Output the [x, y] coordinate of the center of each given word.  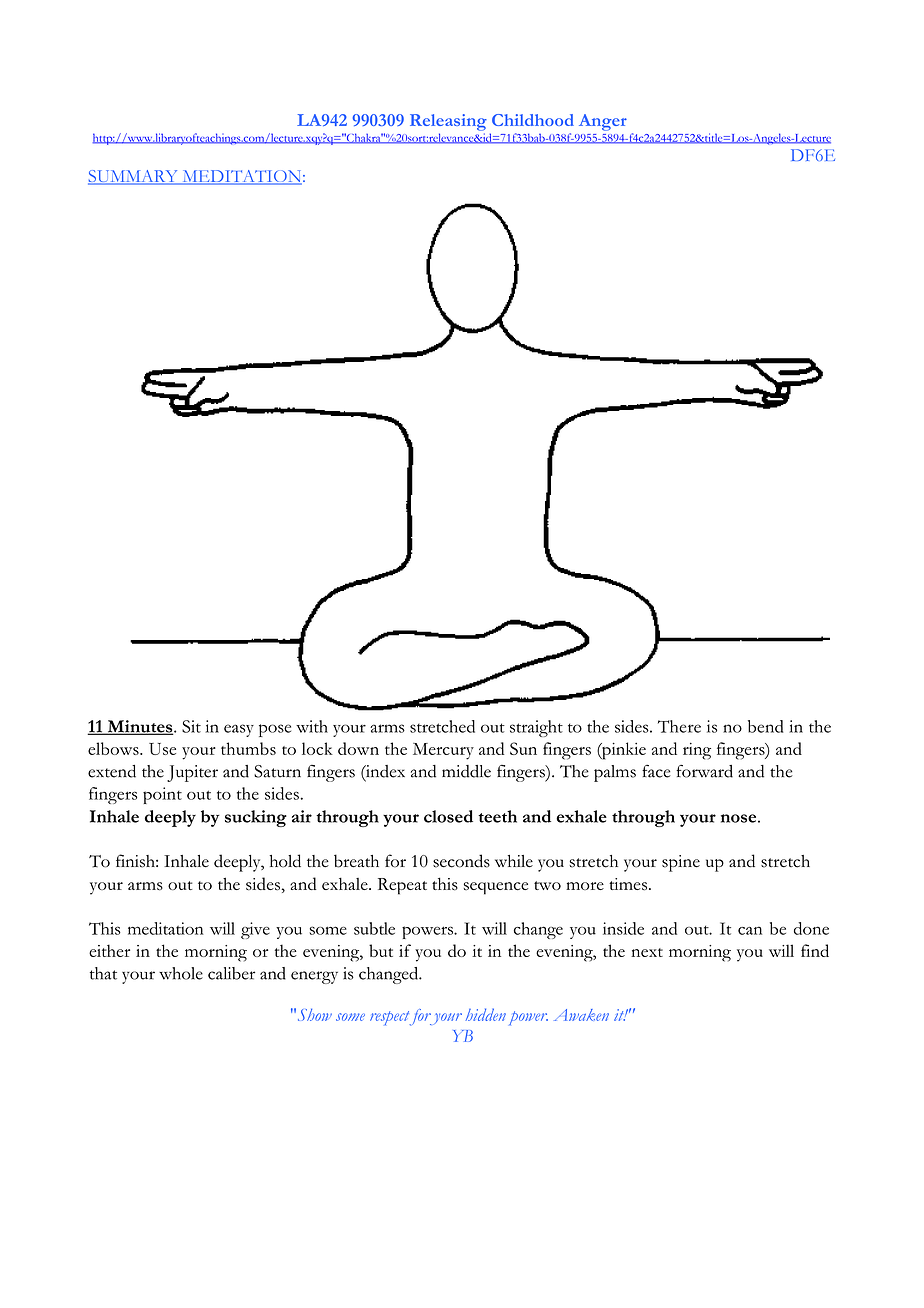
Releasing [448, 122]
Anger [603, 122]
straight [536, 728]
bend [765, 726]
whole [181, 973]
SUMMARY [134, 177]
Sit [191, 726]
